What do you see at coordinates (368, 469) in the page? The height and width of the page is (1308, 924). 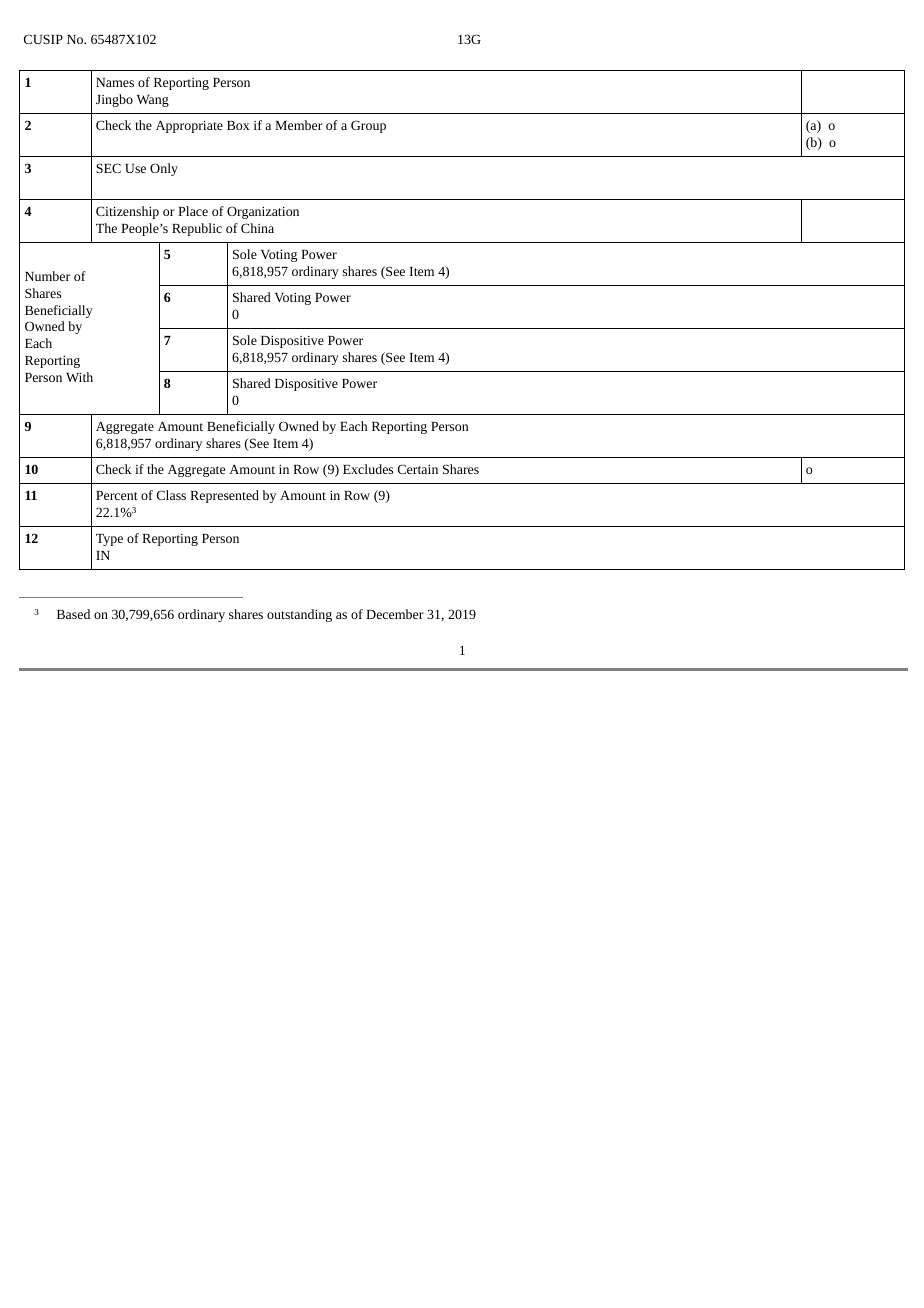 I see `Excludes` at bounding box center [368, 469].
